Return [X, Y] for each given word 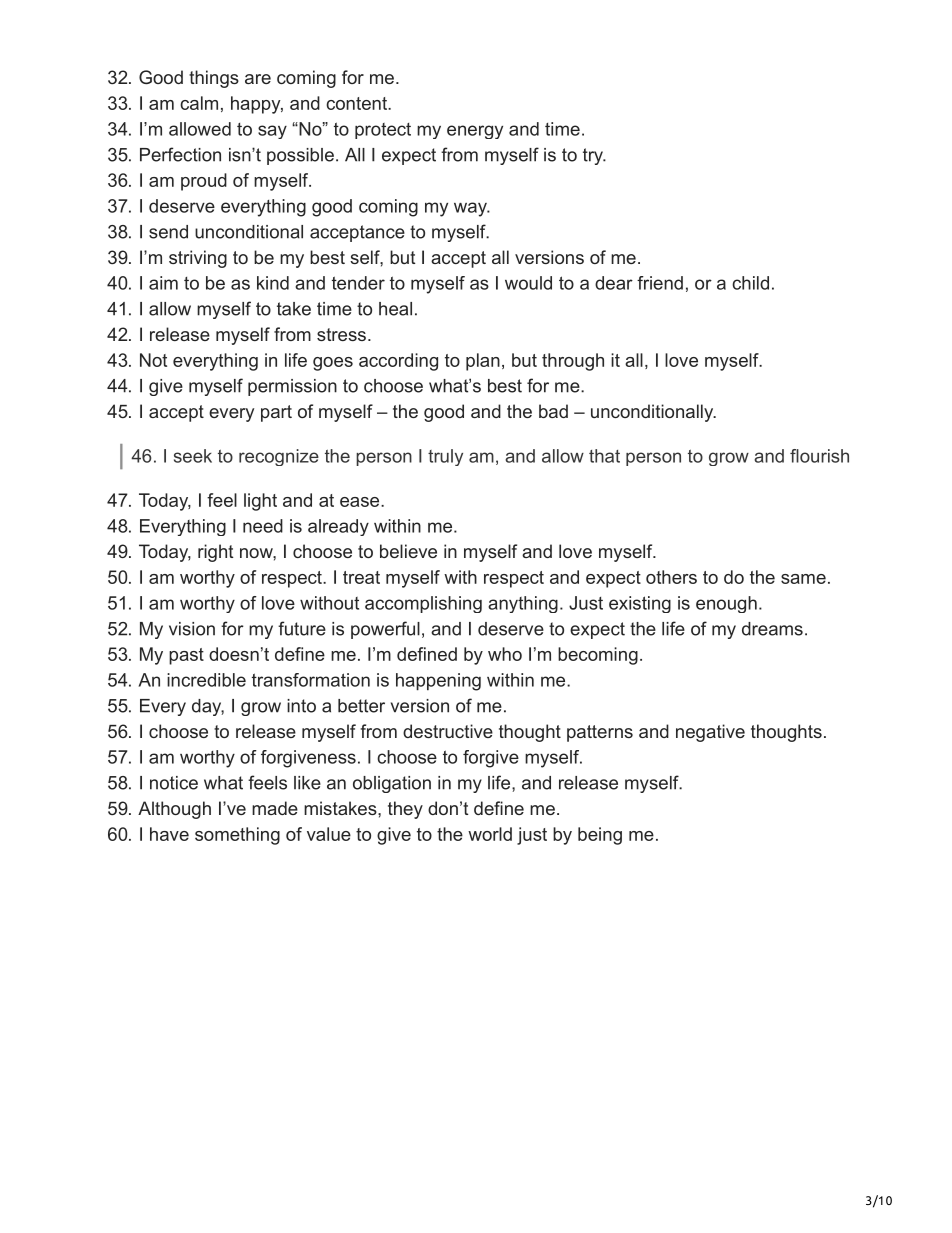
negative [710, 733]
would [528, 283]
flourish [819, 456]
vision [192, 629]
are [258, 79]
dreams [772, 629]
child [750, 283]
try [594, 156]
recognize [279, 457]
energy [475, 132]
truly [445, 457]
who [505, 654]
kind [273, 283]
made [275, 808]
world [490, 834]
